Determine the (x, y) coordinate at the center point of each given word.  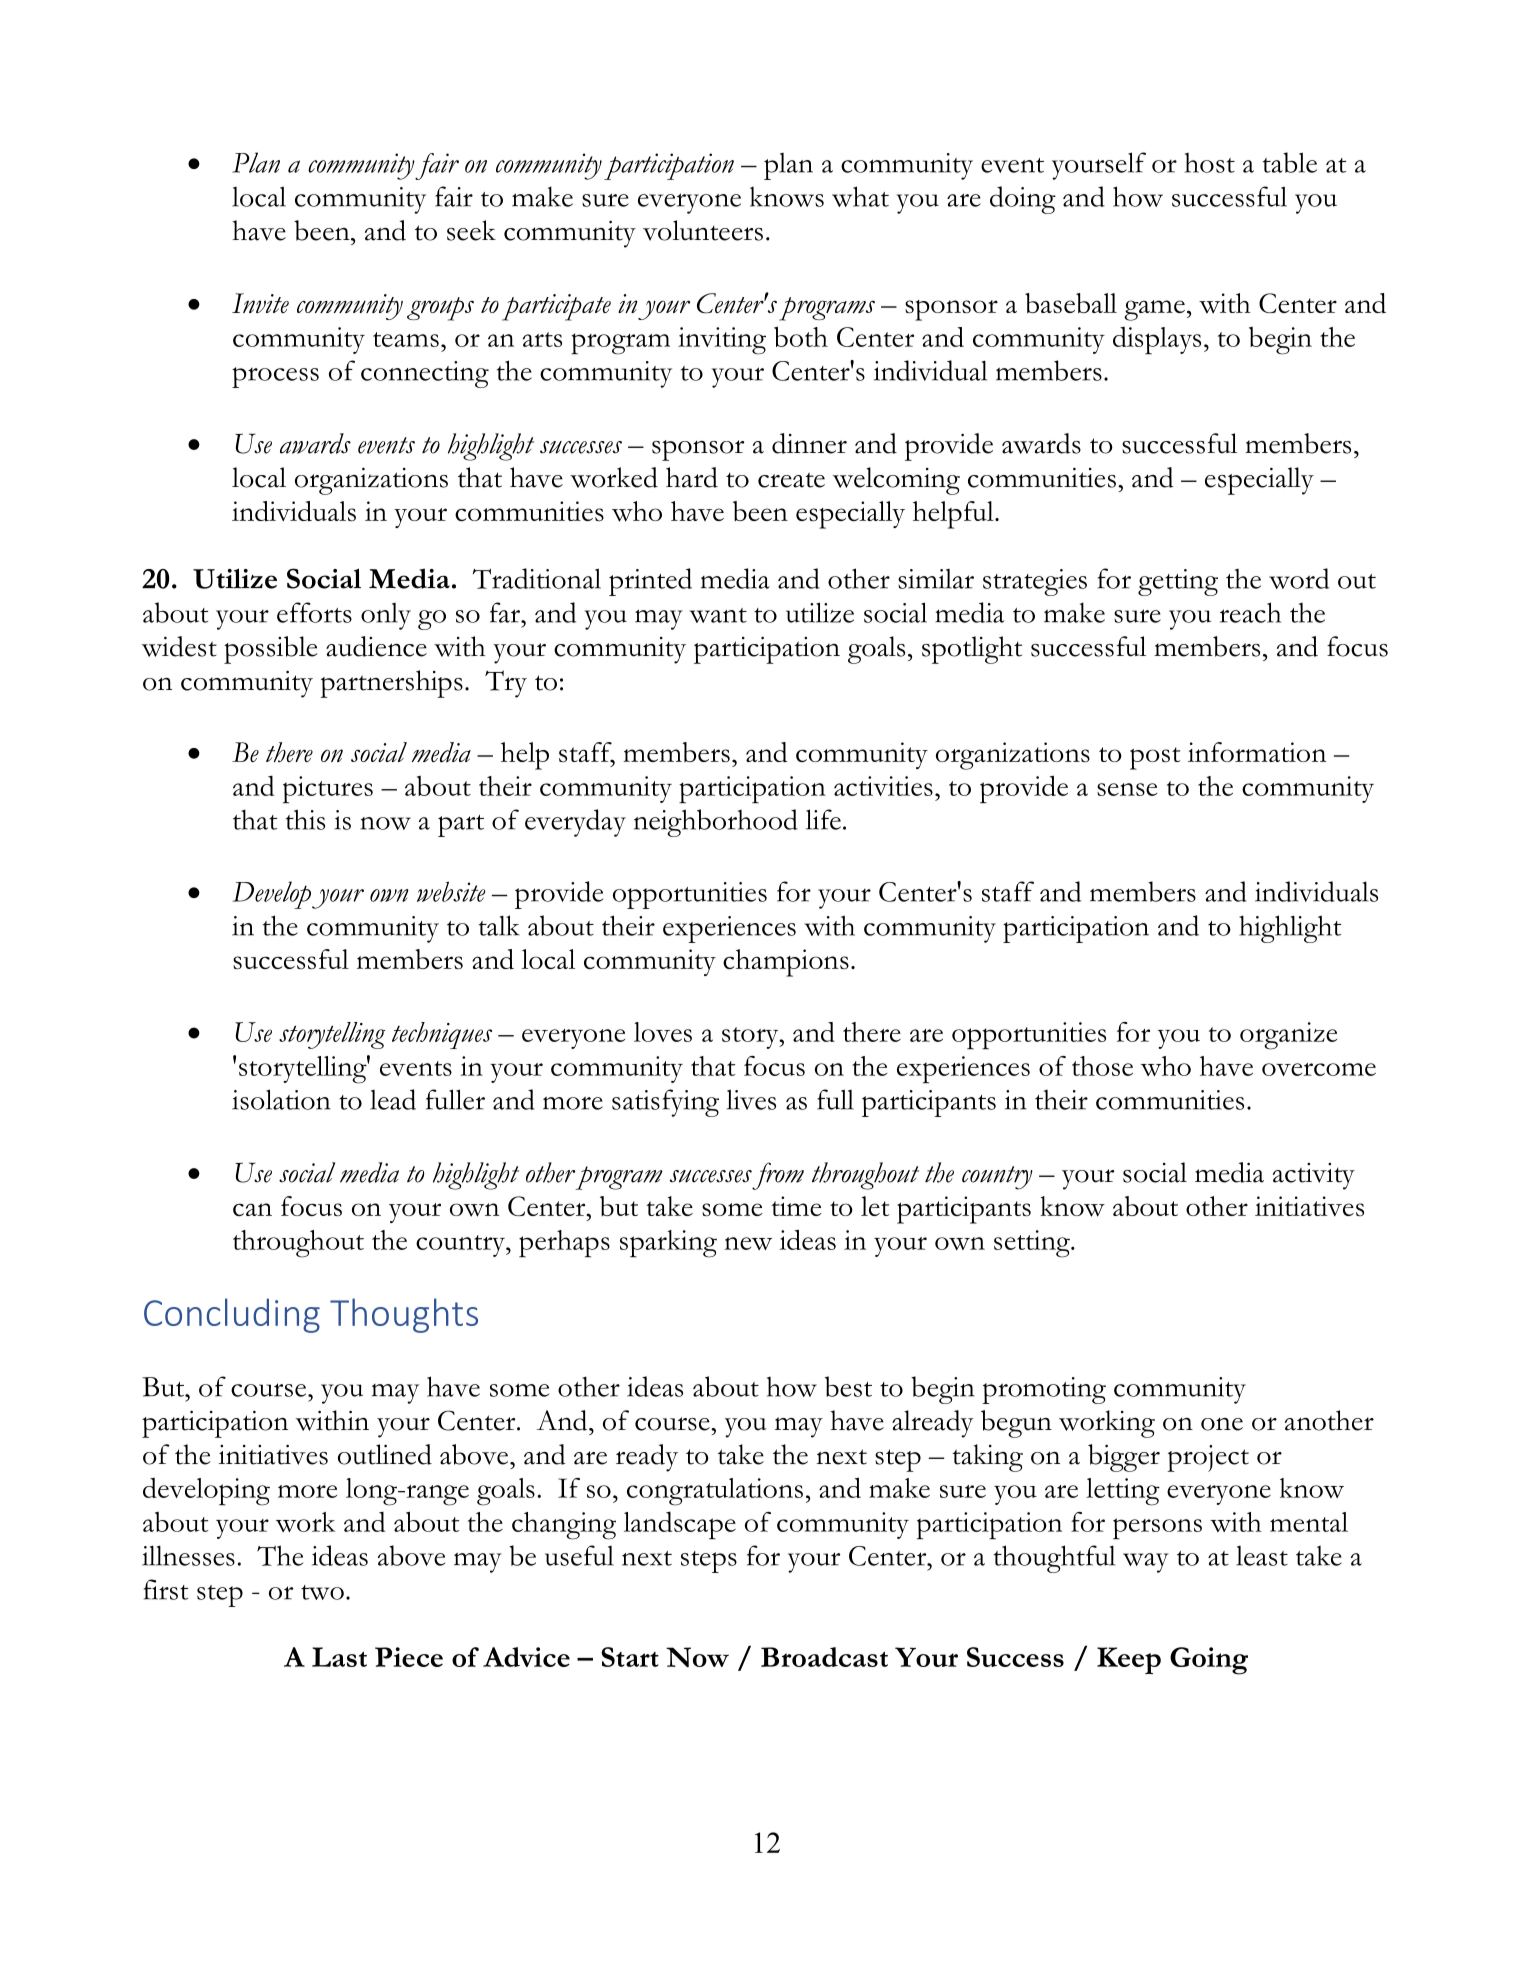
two (322, 1592)
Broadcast (824, 1657)
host (1210, 163)
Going (1209, 1661)
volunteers (703, 230)
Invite (260, 303)
